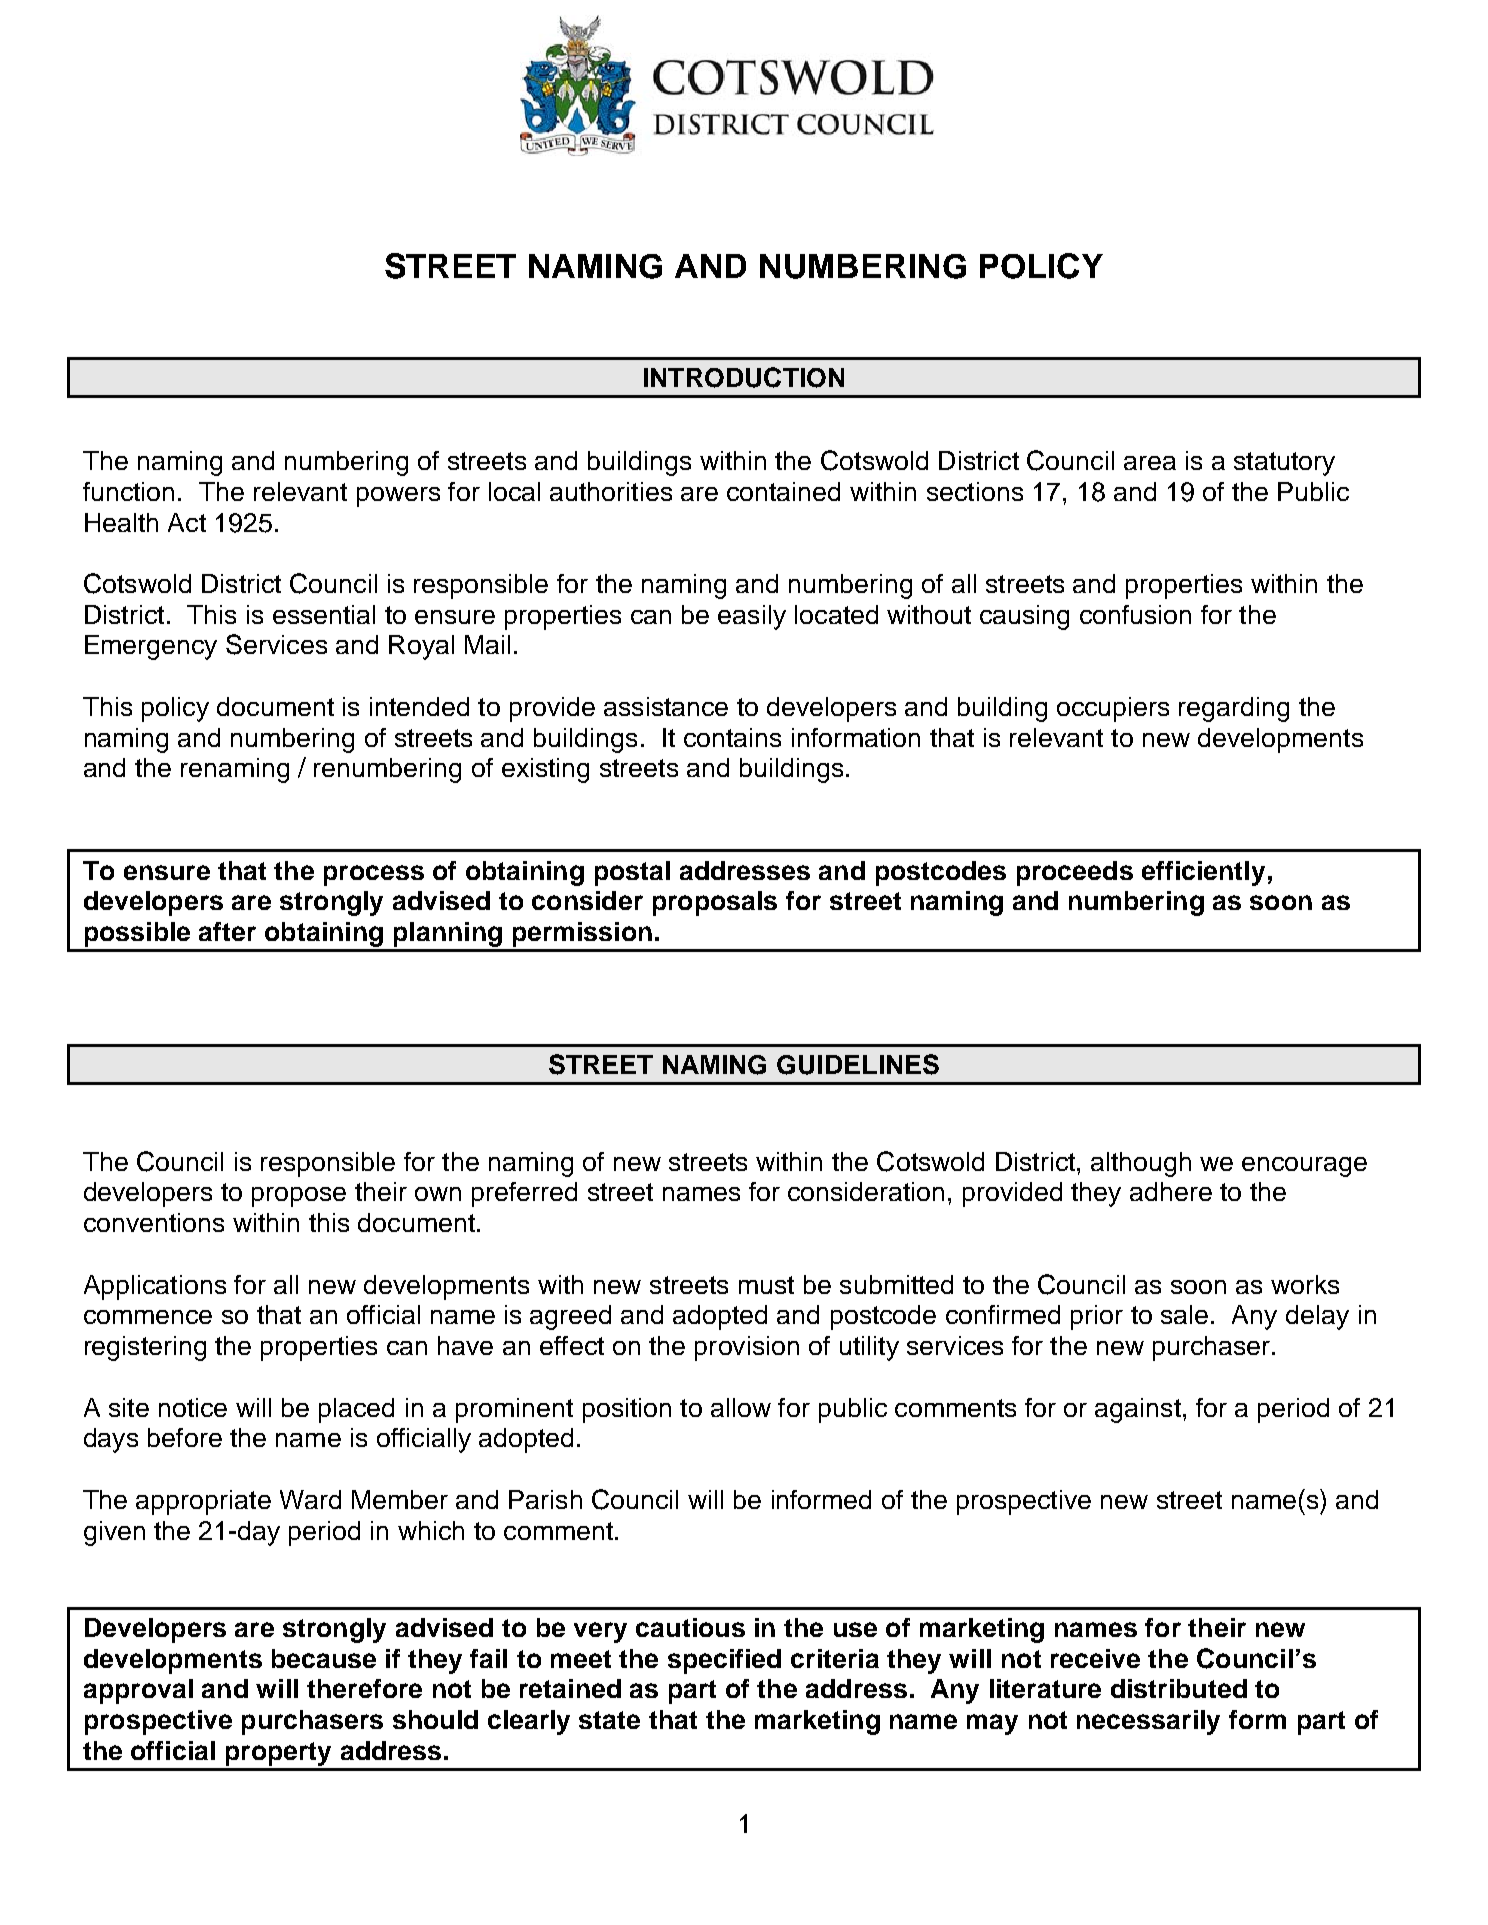 The image size is (1488, 1925). Describe the element at coordinates (724, 1661) in the screenshot. I see `specified` at that location.
